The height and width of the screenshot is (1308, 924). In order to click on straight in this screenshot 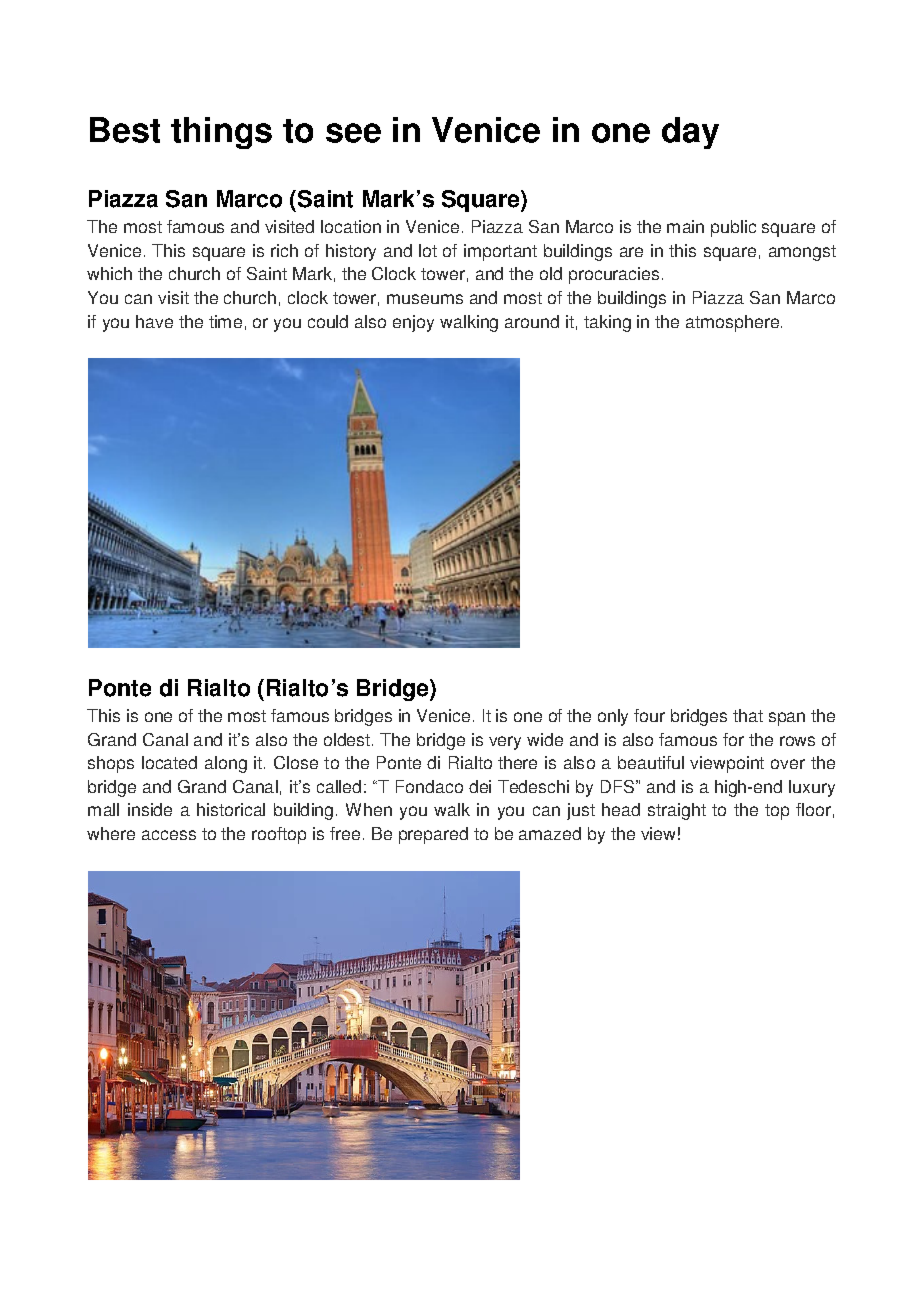, I will do `click(677, 811)`.
